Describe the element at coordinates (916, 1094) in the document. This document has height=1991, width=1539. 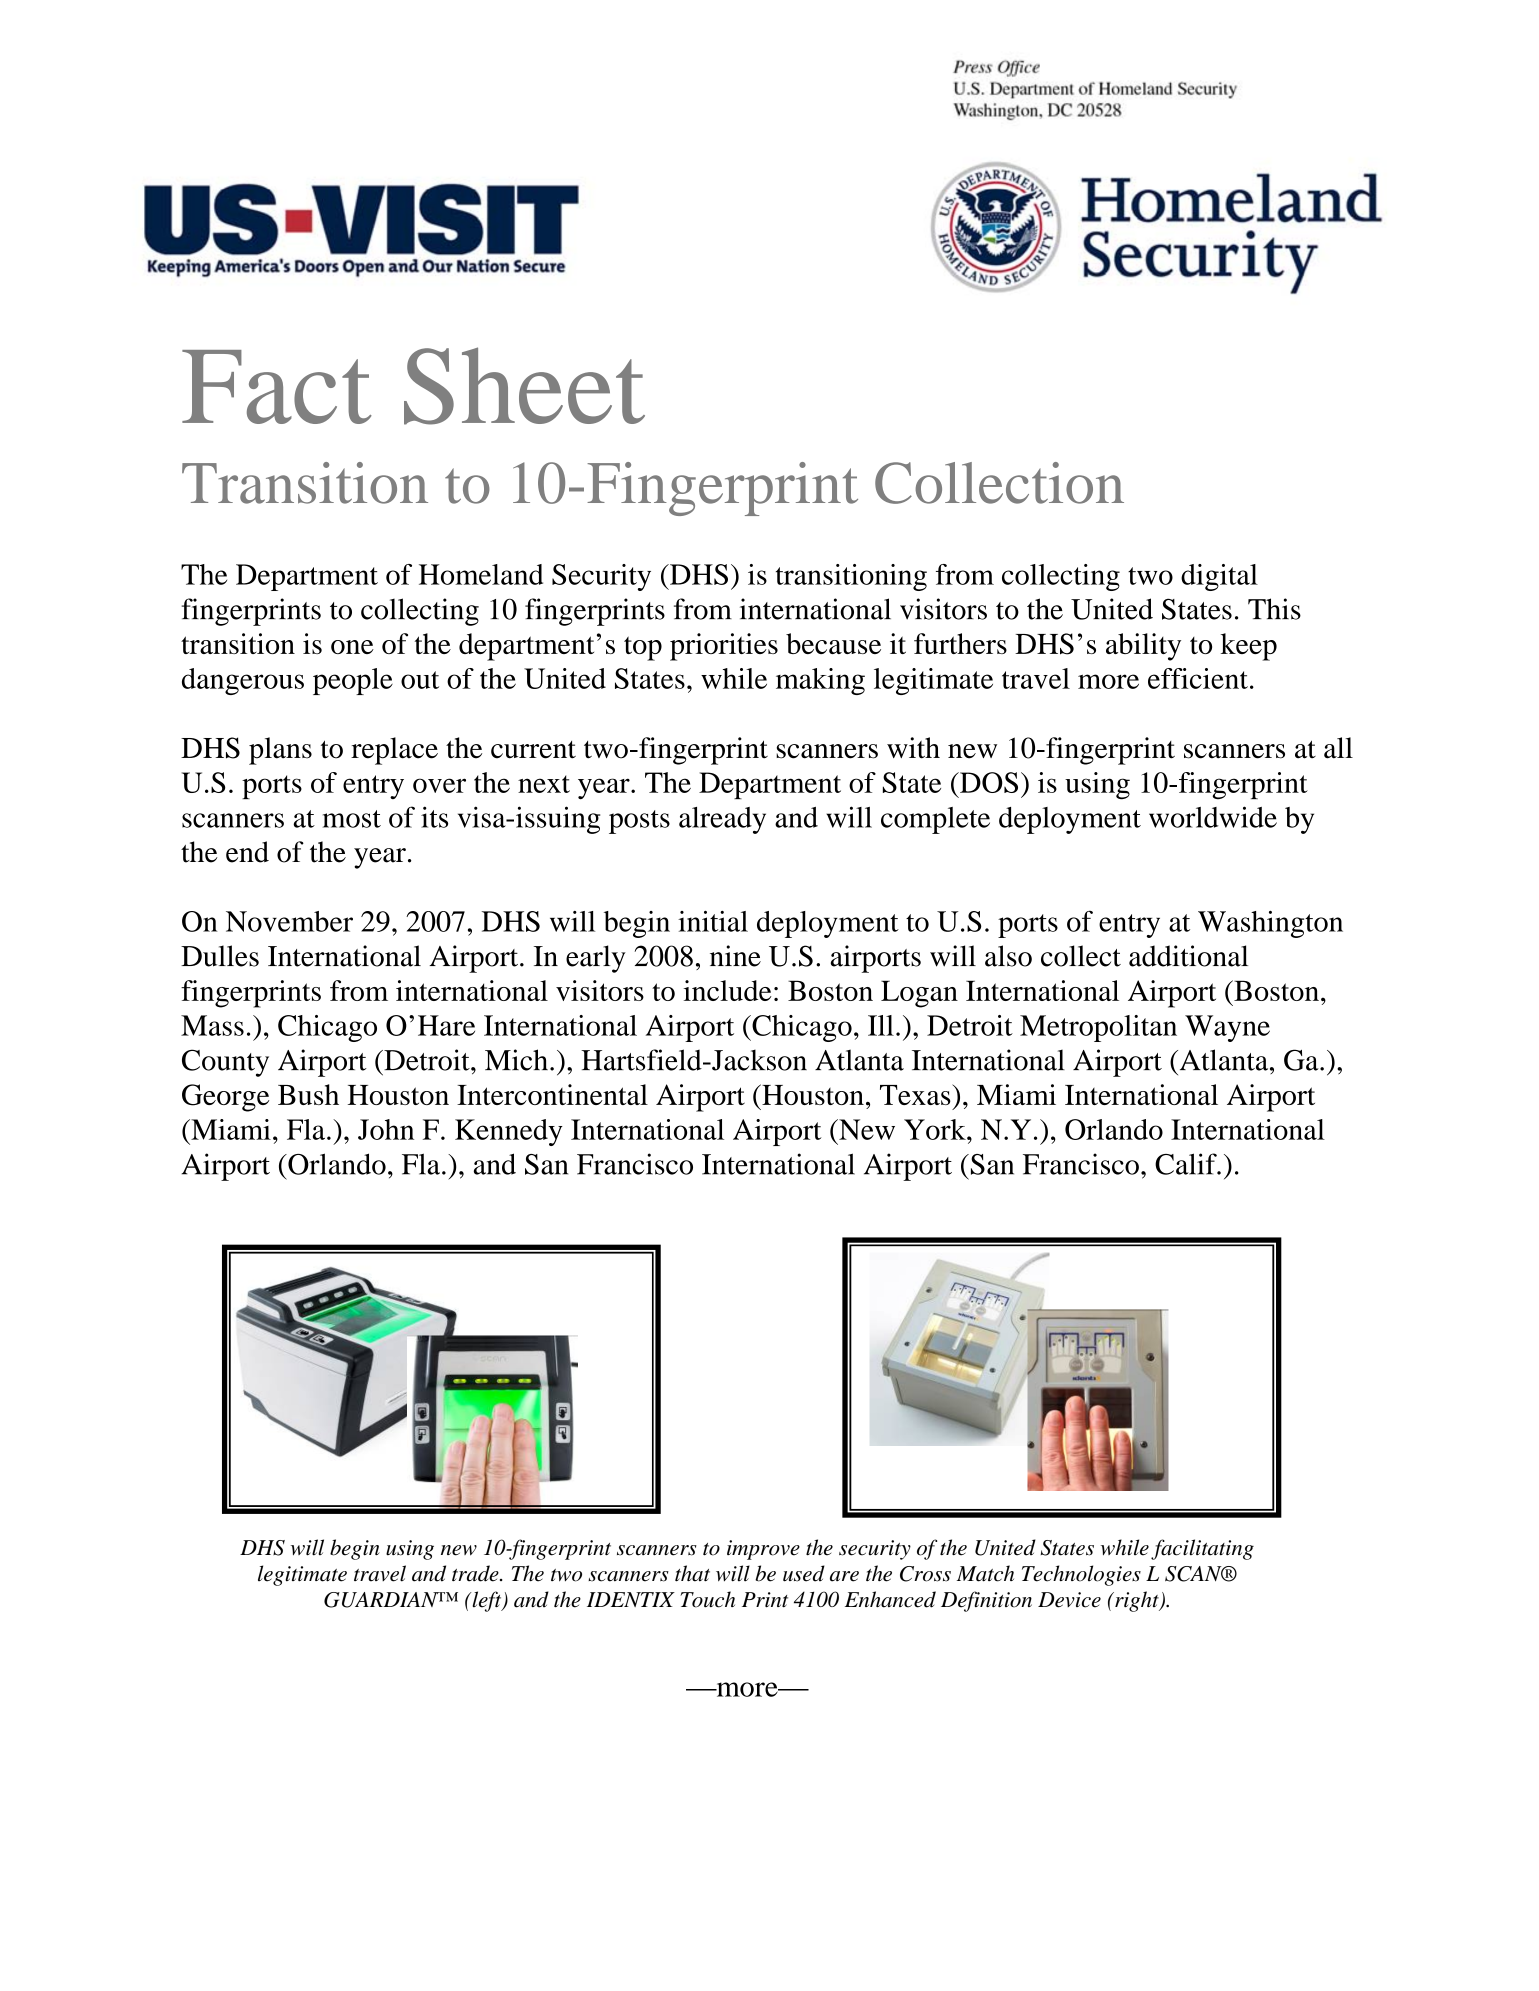
I see `Texas` at that location.
